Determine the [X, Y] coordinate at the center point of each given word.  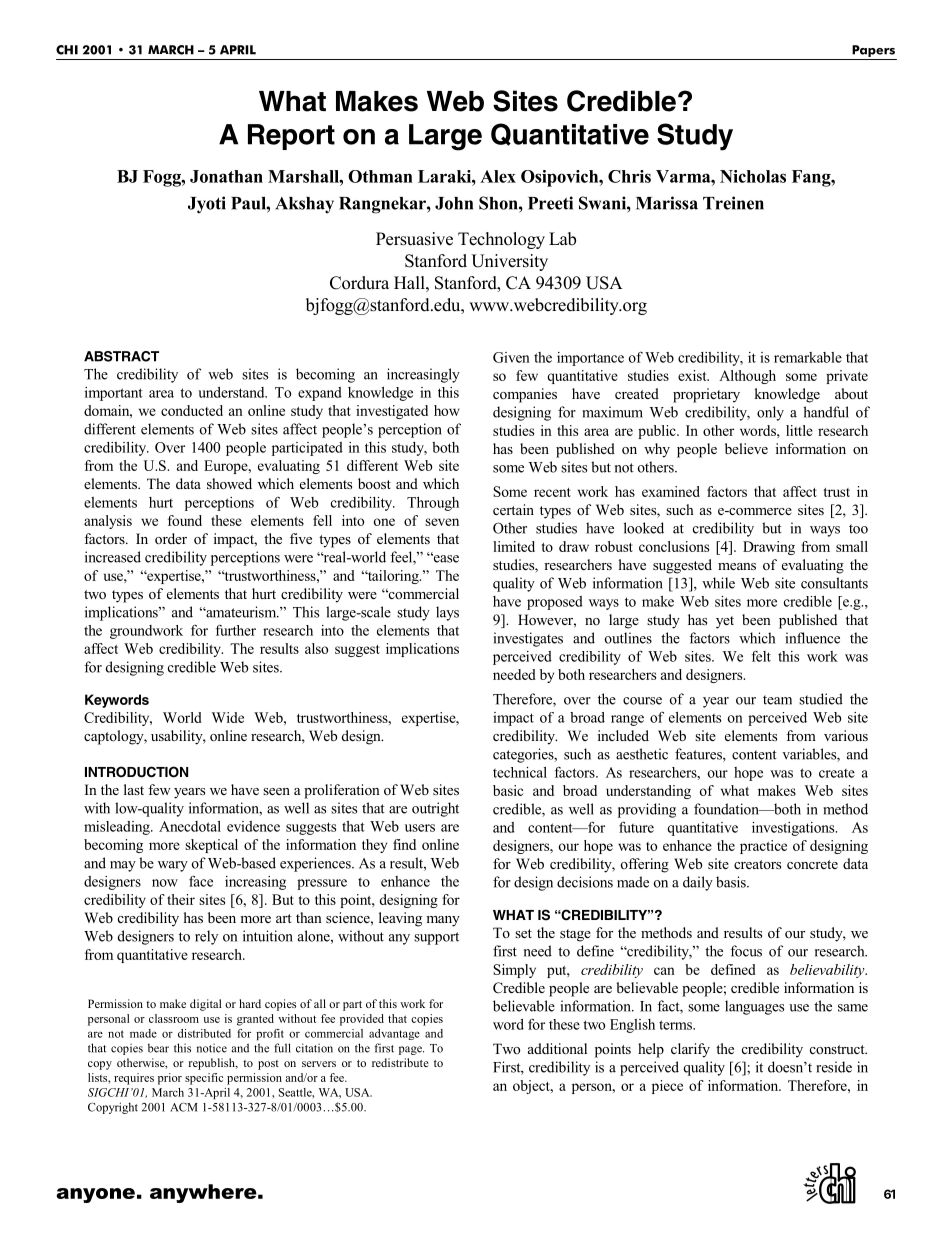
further [236, 630]
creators [757, 864]
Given [511, 357]
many [443, 921]
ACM [184, 1107]
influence [813, 638]
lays [447, 613]
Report [291, 137]
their [181, 899]
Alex [498, 176]
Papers [873, 52]
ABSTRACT [121, 356]
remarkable [808, 357]
